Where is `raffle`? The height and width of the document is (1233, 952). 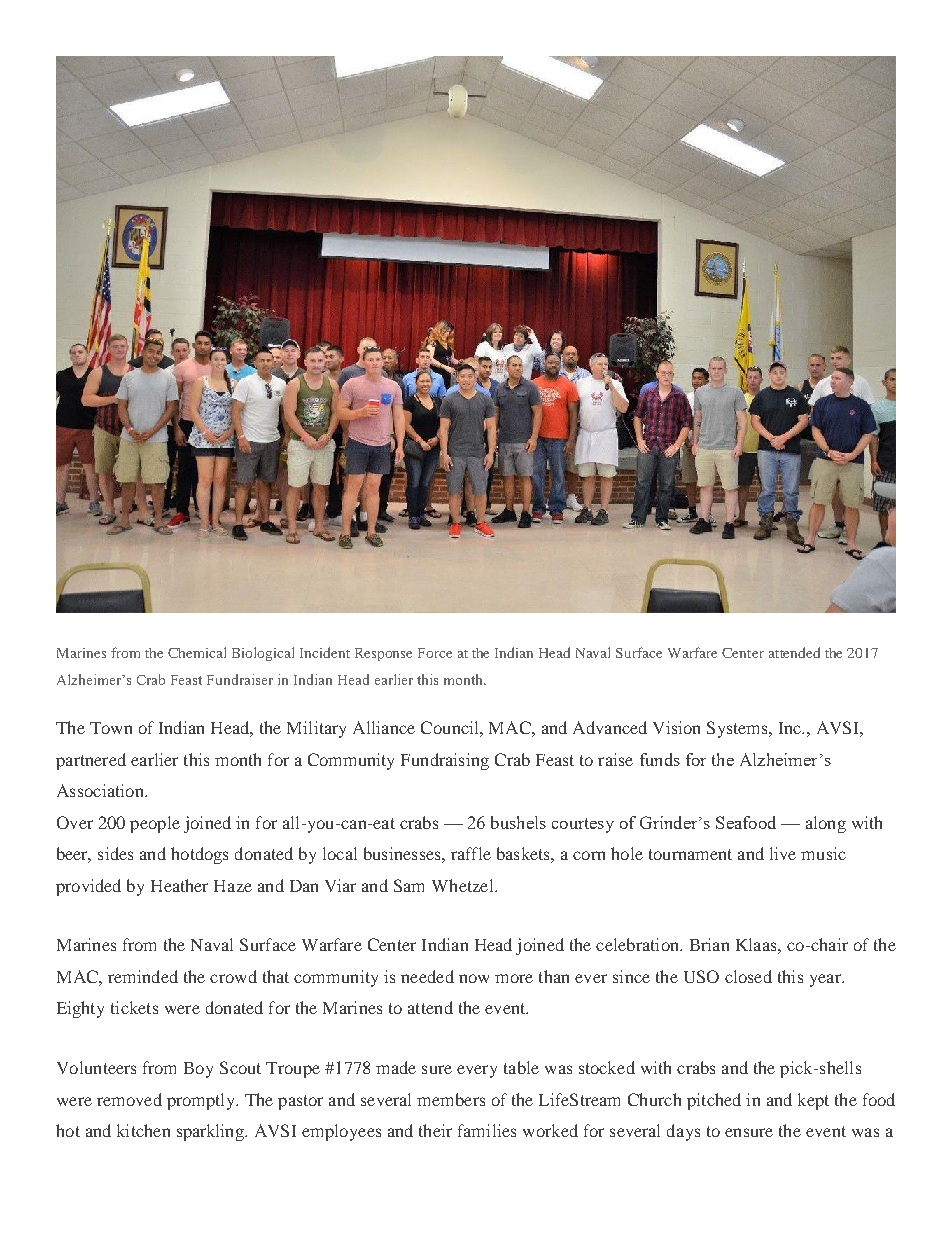
raffle is located at coordinates (471, 853).
